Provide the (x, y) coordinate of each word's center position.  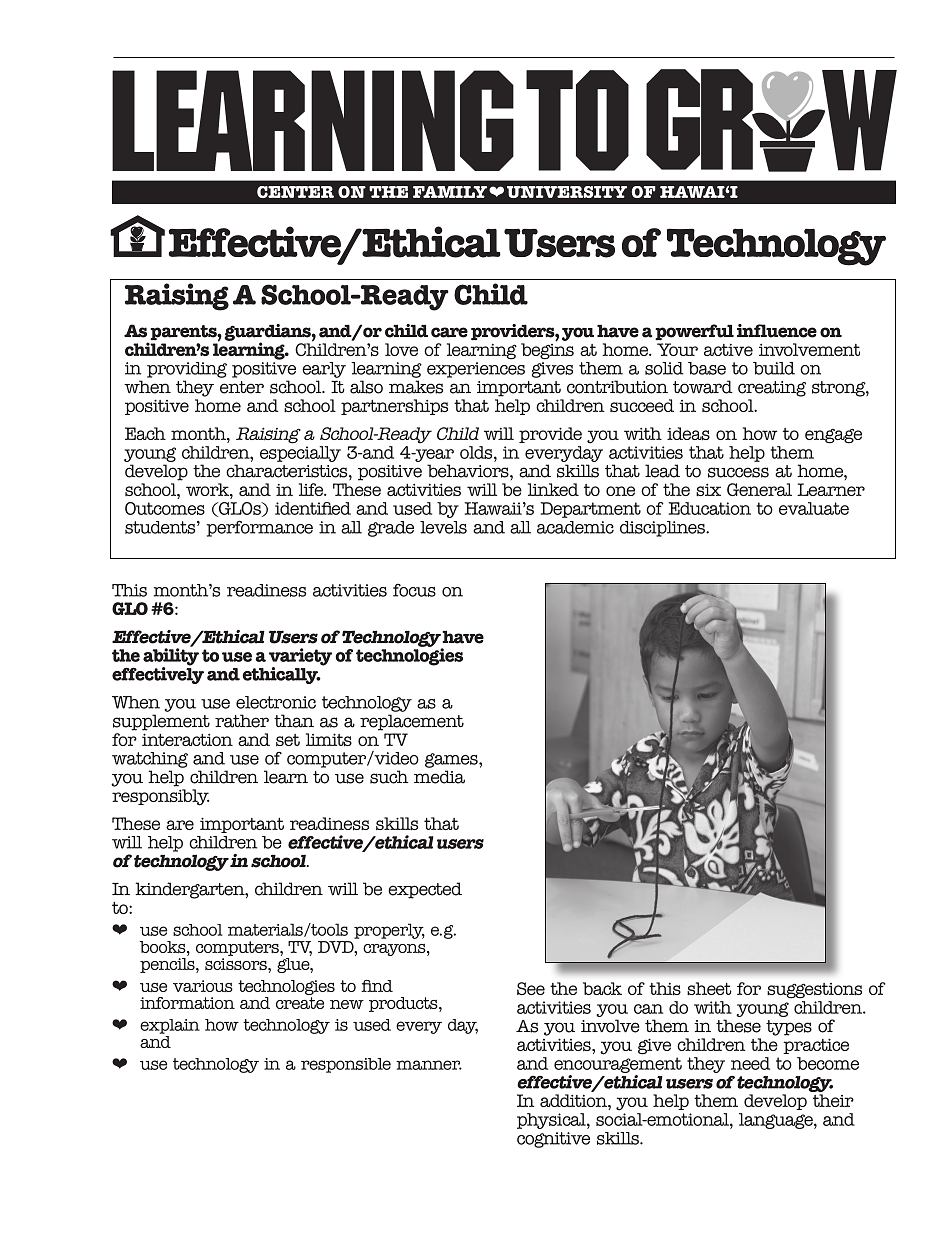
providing (187, 370)
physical (552, 1121)
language (777, 1121)
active (728, 350)
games (452, 760)
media (439, 777)
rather (242, 721)
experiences (476, 370)
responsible (346, 1065)
